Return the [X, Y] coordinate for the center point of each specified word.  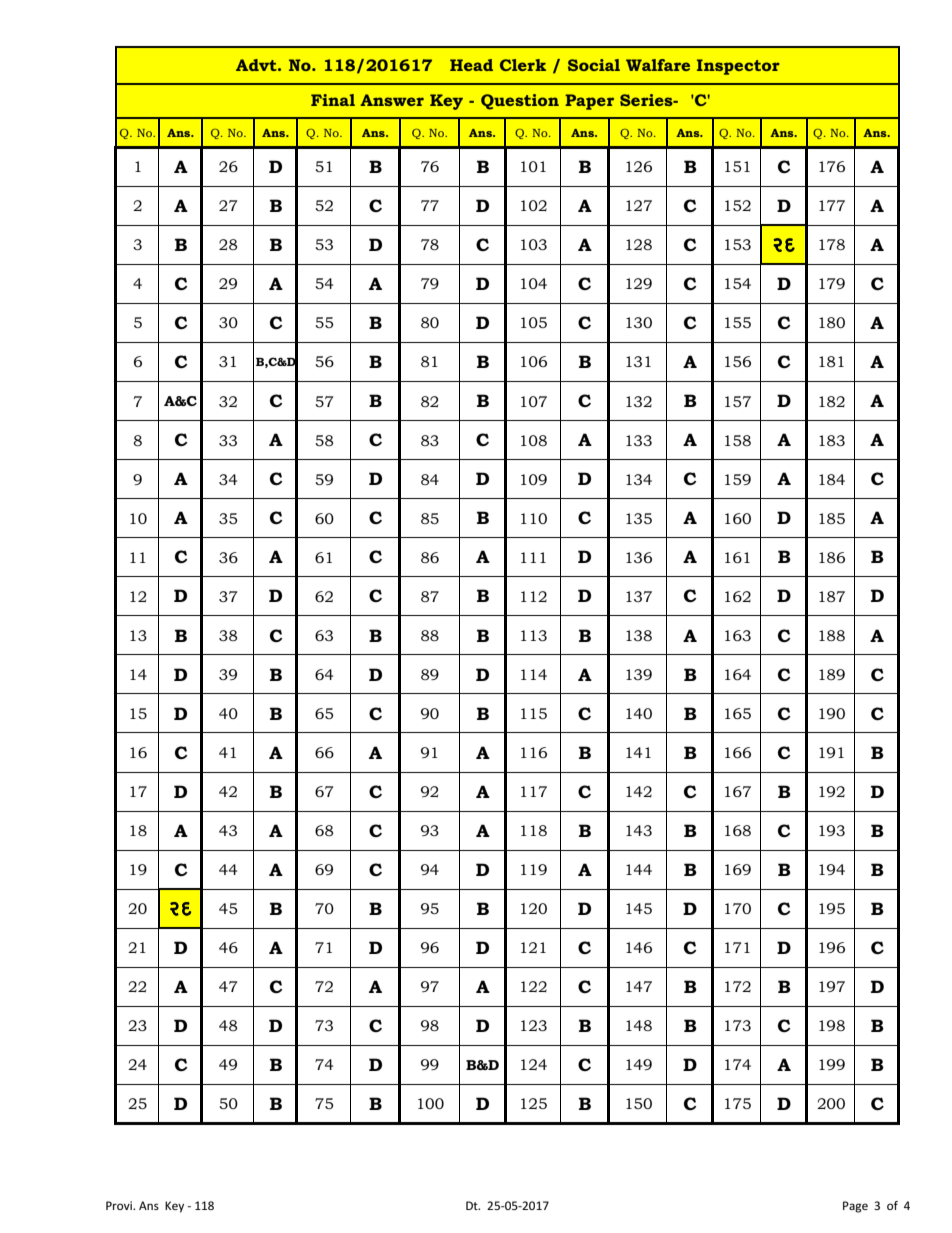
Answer [392, 100]
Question [520, 102]
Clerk [523, 65]
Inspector [738, 67]
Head [471, 65]
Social [594, 65]
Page [855, 1207]
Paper [589, 102]
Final [333, 100]
